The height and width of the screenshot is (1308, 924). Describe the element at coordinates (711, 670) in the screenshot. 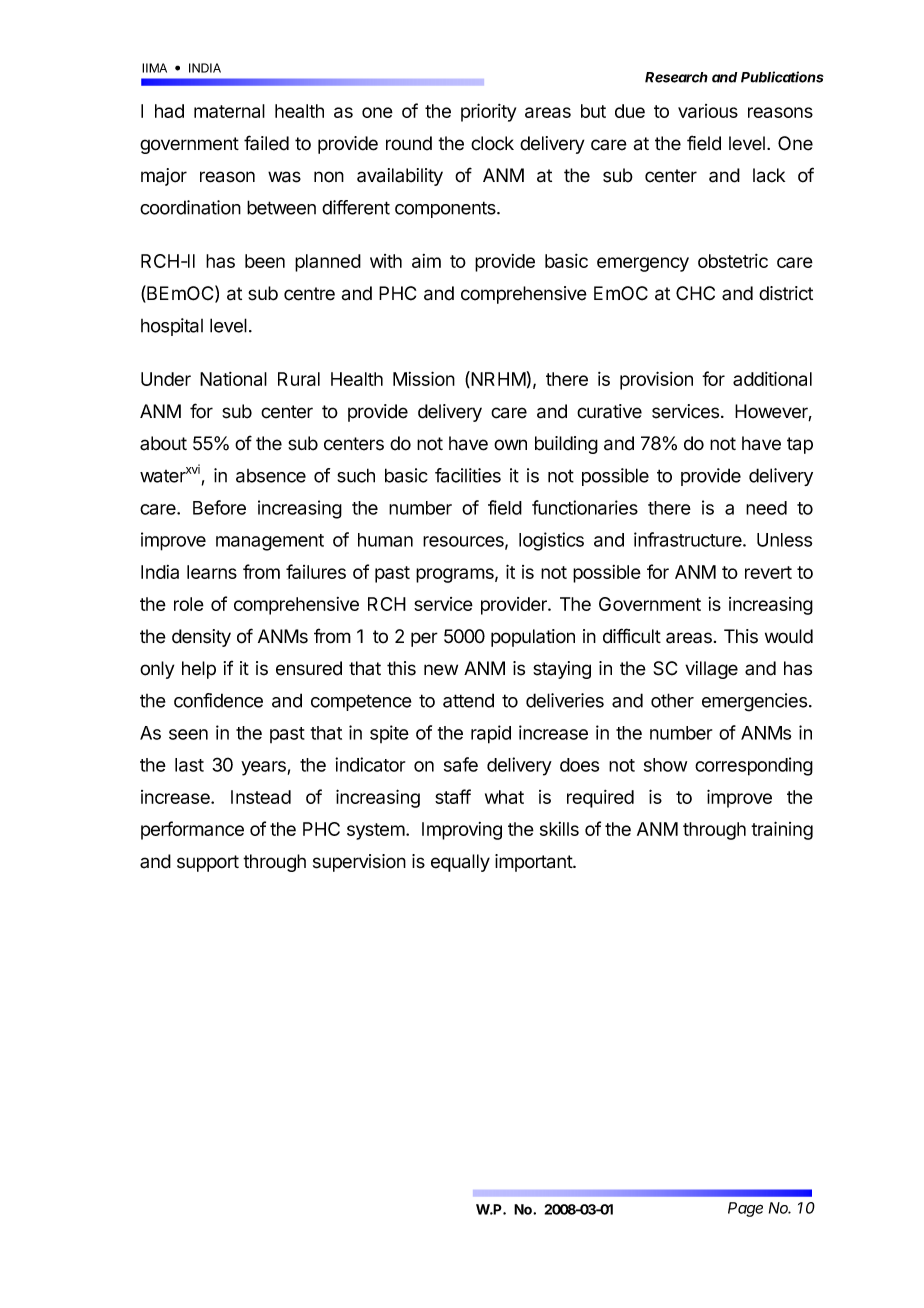

I see `village` at that location.
